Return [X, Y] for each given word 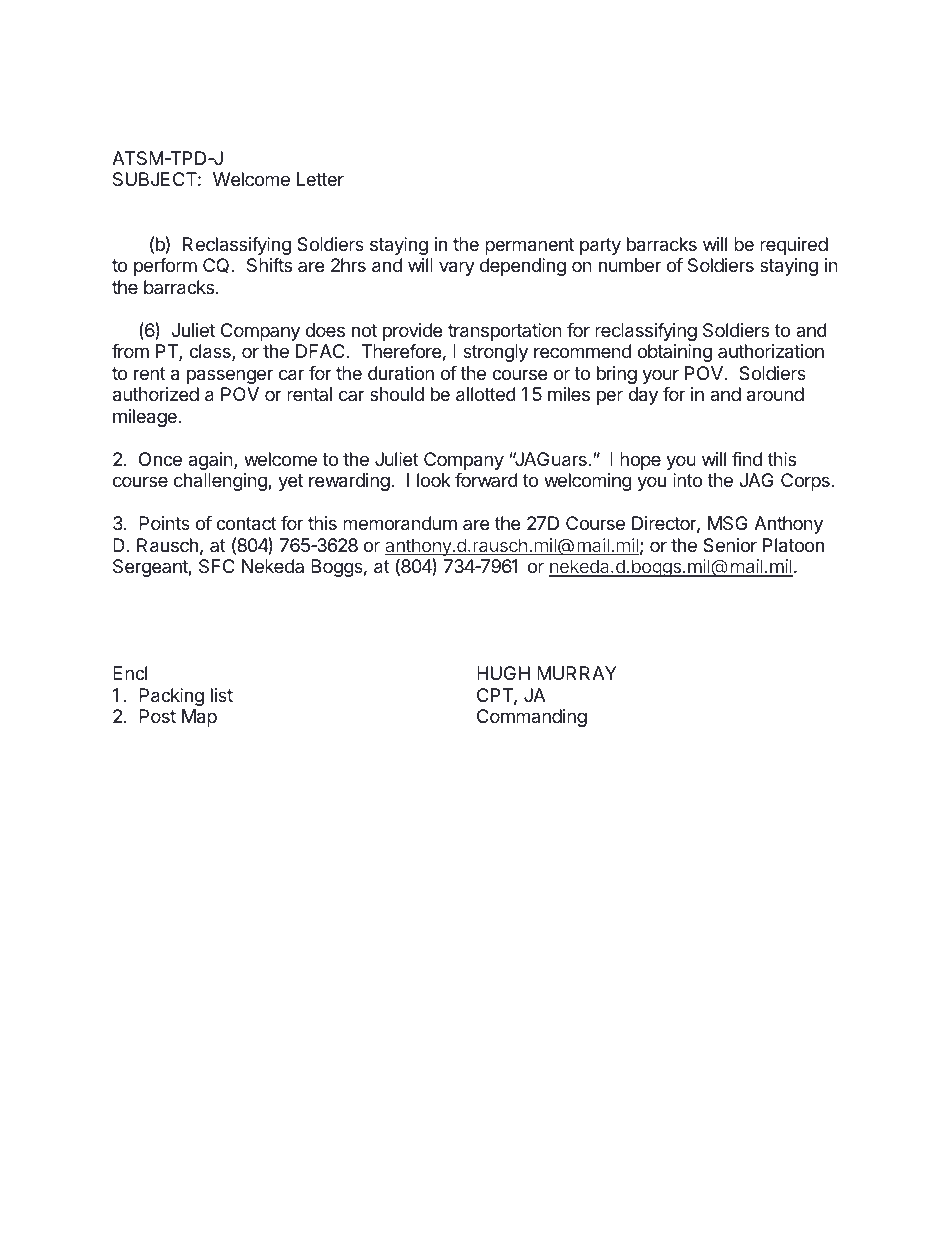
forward [486, 480]
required [794, 246]
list [222, 695]
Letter [320, 179]
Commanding [532, 718]
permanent [529, 246]
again [211, 461]
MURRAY [577, 673]
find [747, 459]
